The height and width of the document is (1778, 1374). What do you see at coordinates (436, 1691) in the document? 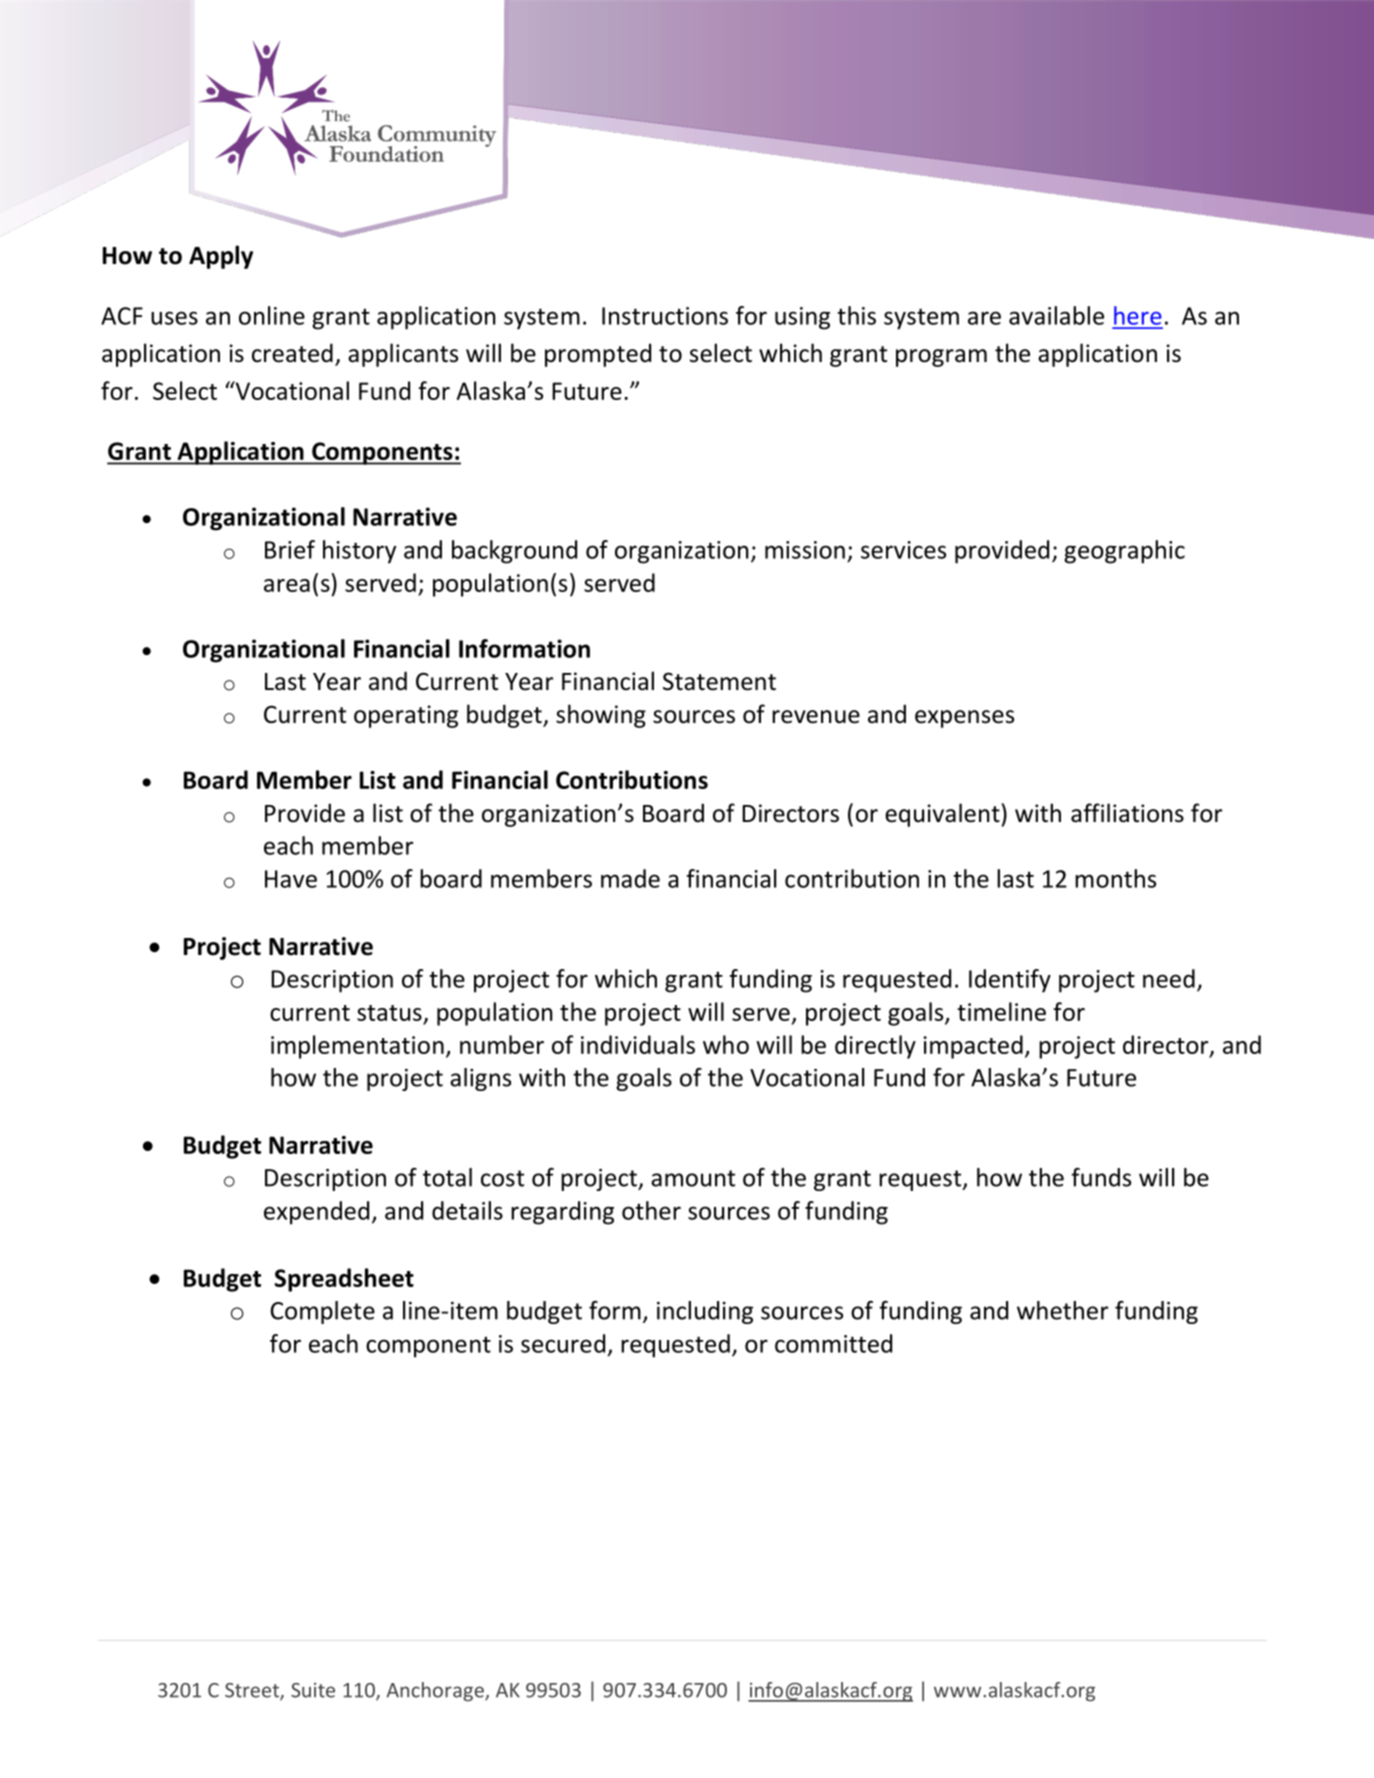
I see `Anchorage` at bounding box center [436, 1691].
